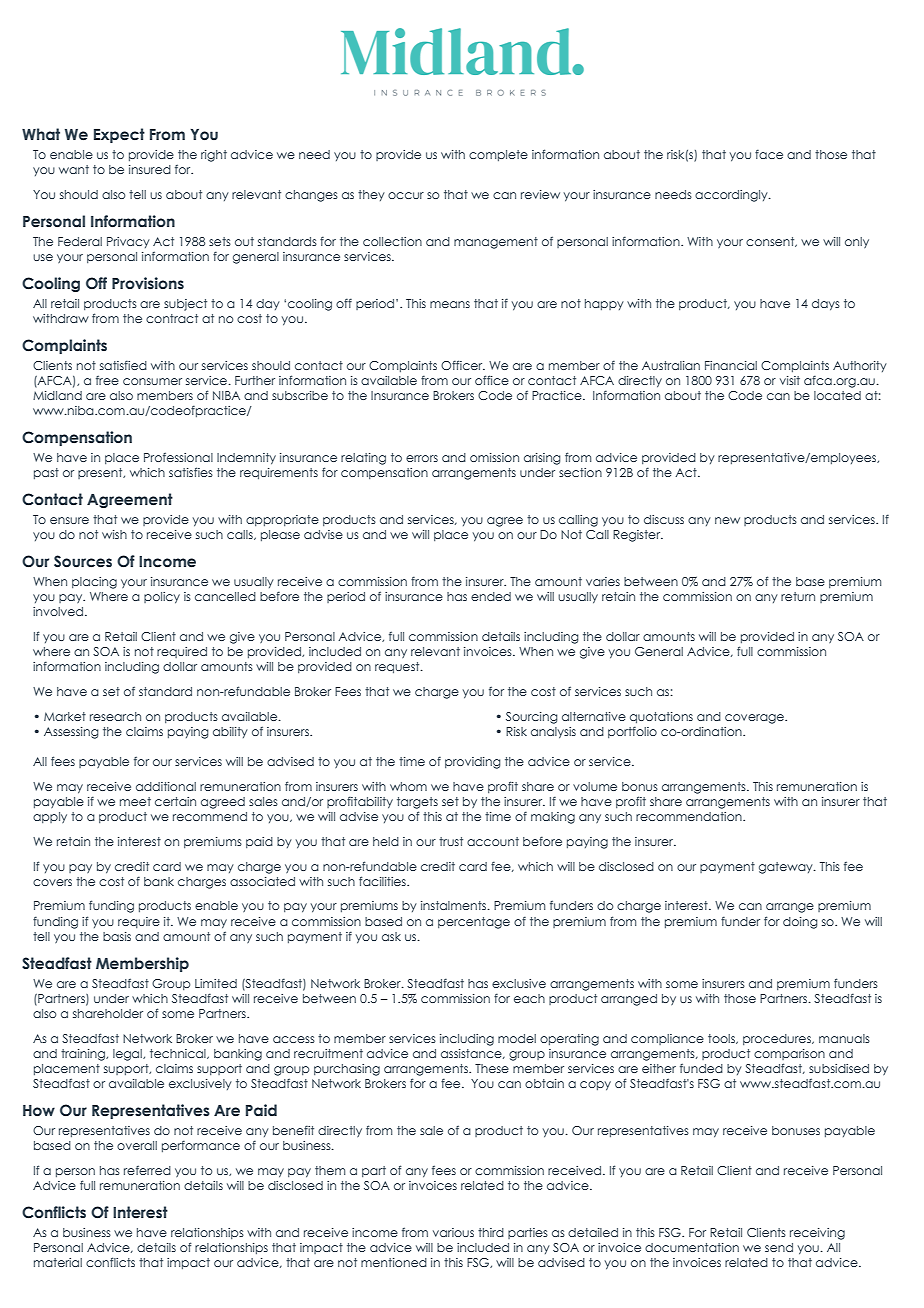 The width and height of the screenshot is (924, 1308). I want to click on request, so click(398, 668).
